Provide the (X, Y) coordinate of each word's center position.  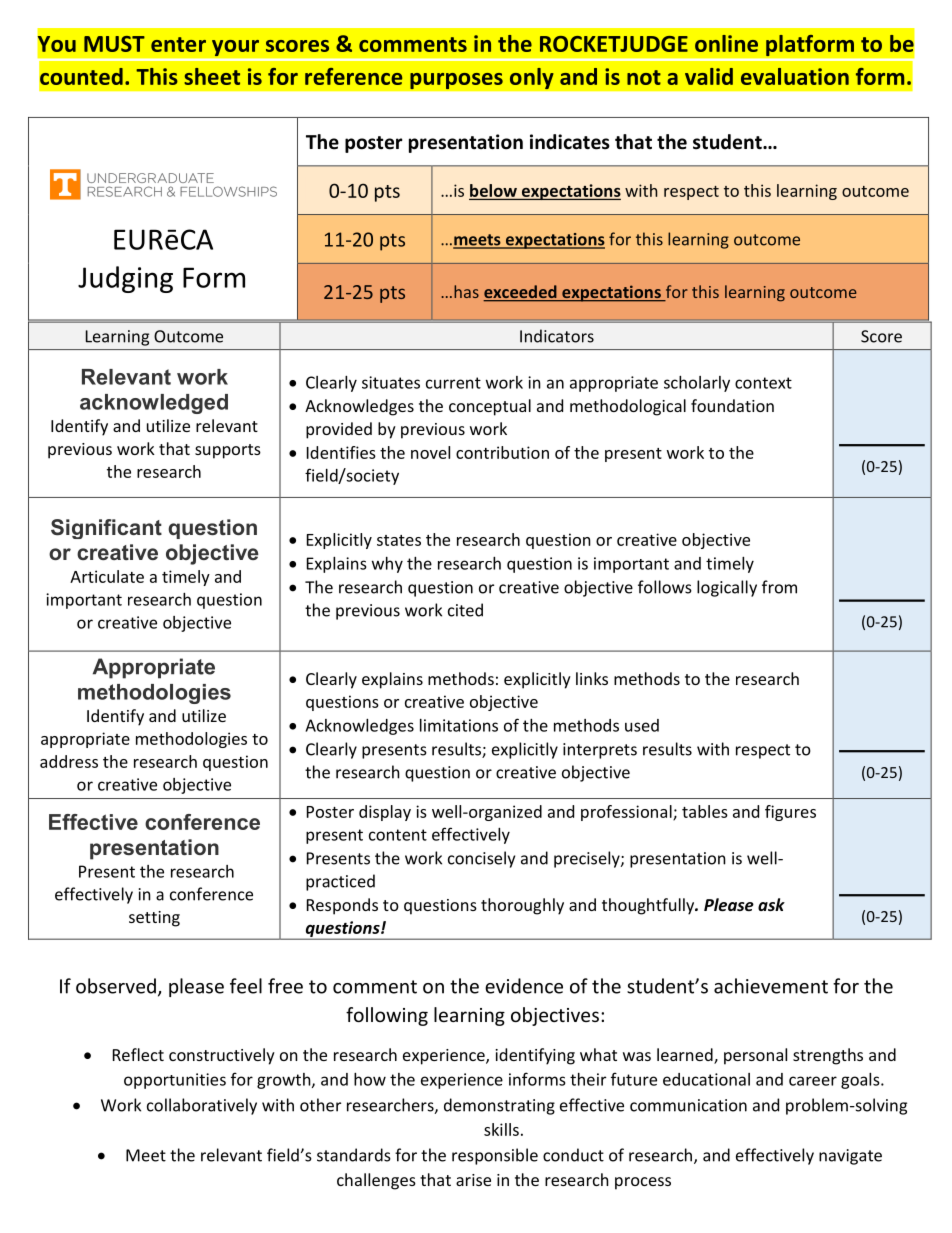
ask (771, 904)
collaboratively (202, 1106)
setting (154, 919)
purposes (456, 81)
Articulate (107, 576)
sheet (212, 76)
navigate (850, 1157)
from (779, 587)
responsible (495, 1156)
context (763, 383)
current (453, 383)
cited (465, 610)
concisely (481, 859)
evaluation (795, 76)
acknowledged (154, 404)
